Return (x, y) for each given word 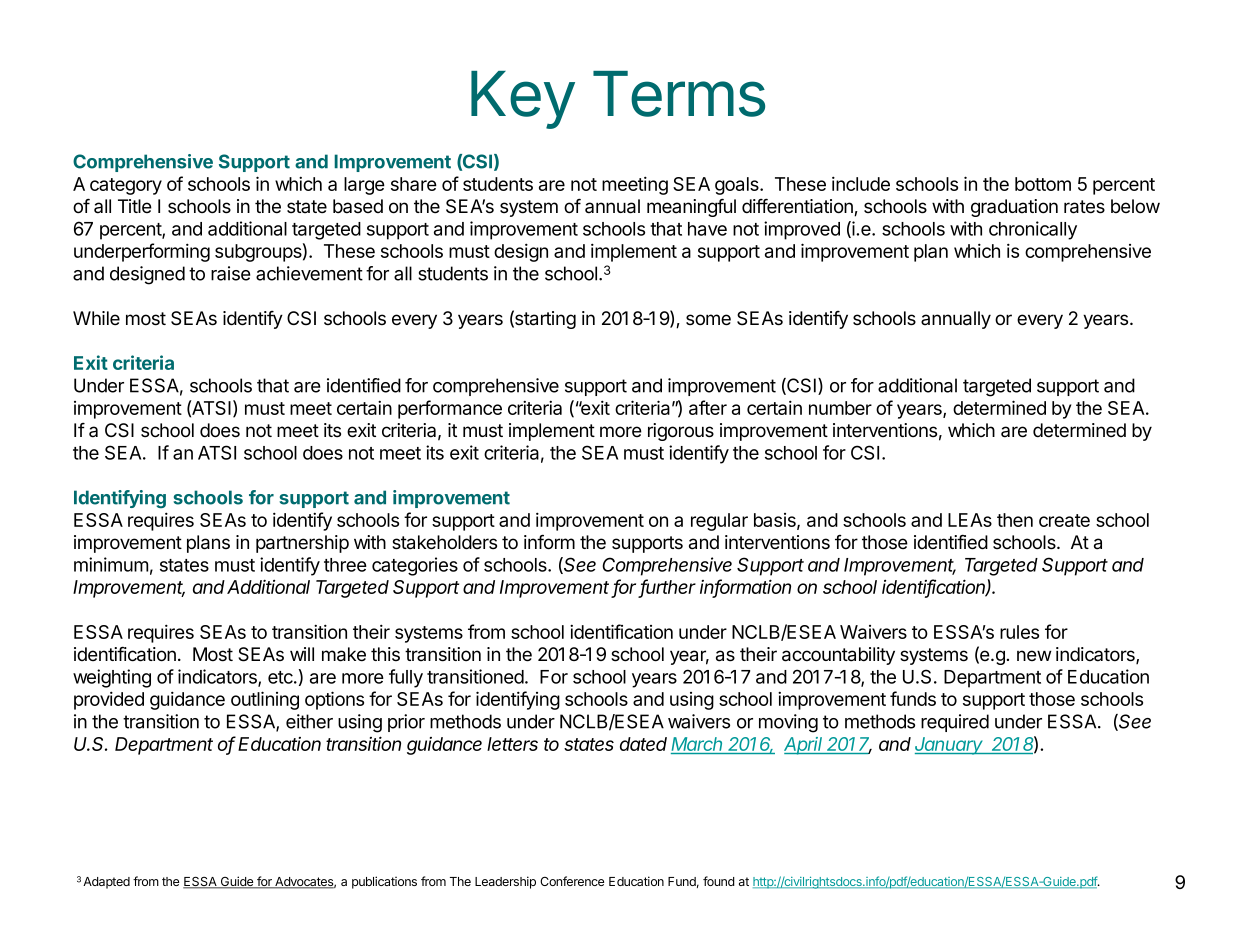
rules (1019, 632)
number (840, 408)
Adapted (106, 883)
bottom (1043, 184)
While (96, 318)
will (302, 654)
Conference (572, 881)
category (126, 186)
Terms (679, 94)
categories (415, 566)
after (708, 407)
